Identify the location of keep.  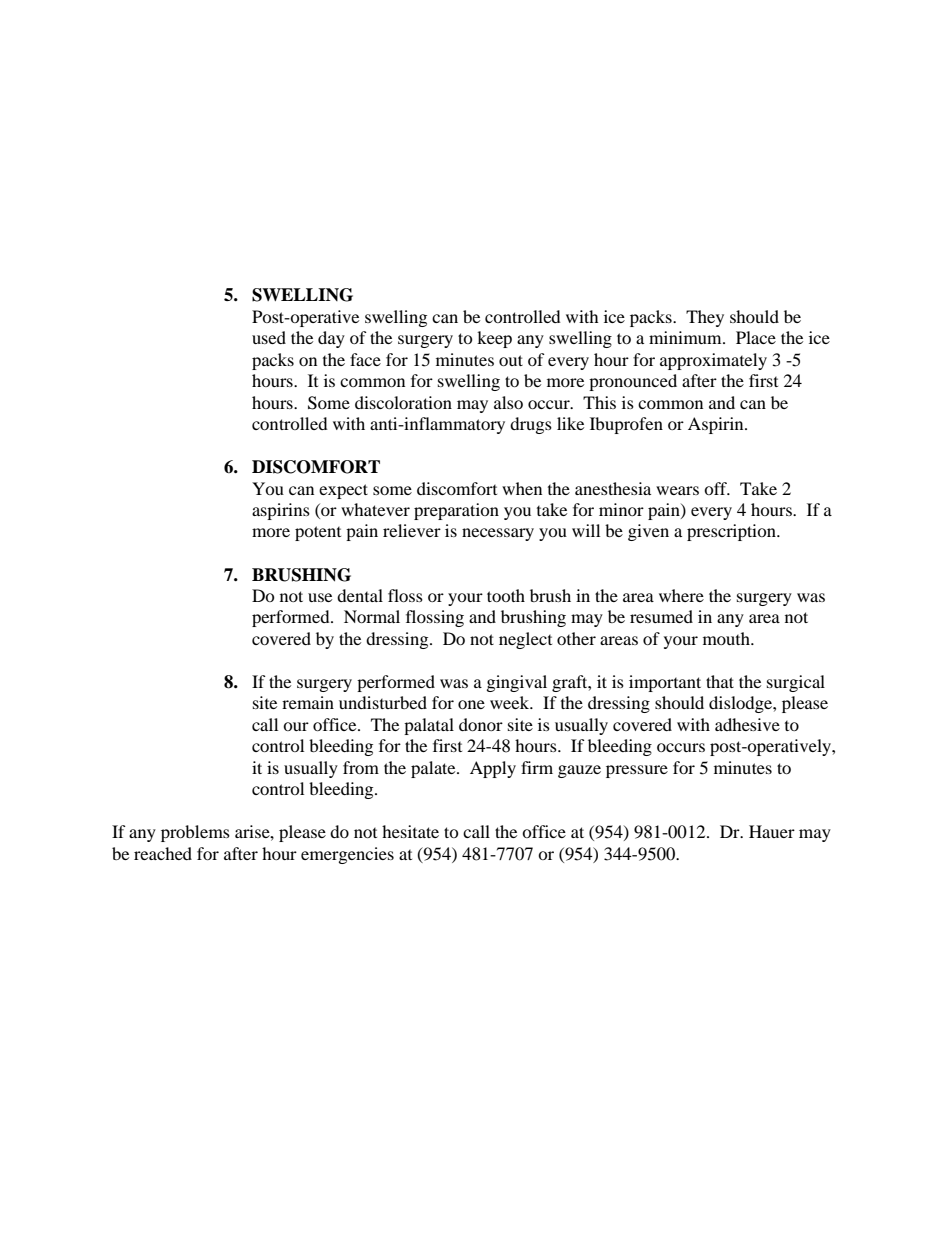
(494, 339).
